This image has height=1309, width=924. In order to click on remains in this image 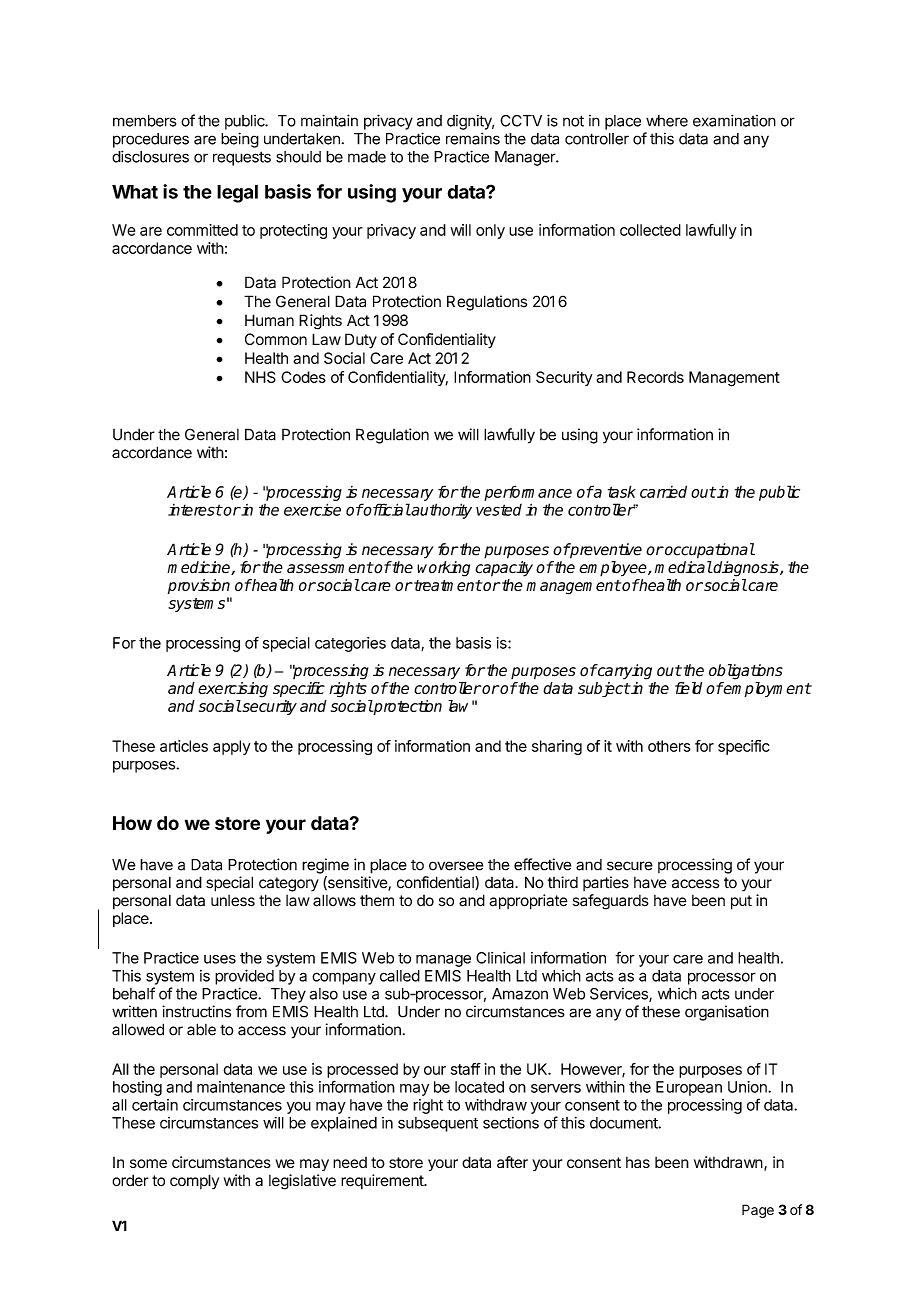, I will do `click(473, 138)`.
